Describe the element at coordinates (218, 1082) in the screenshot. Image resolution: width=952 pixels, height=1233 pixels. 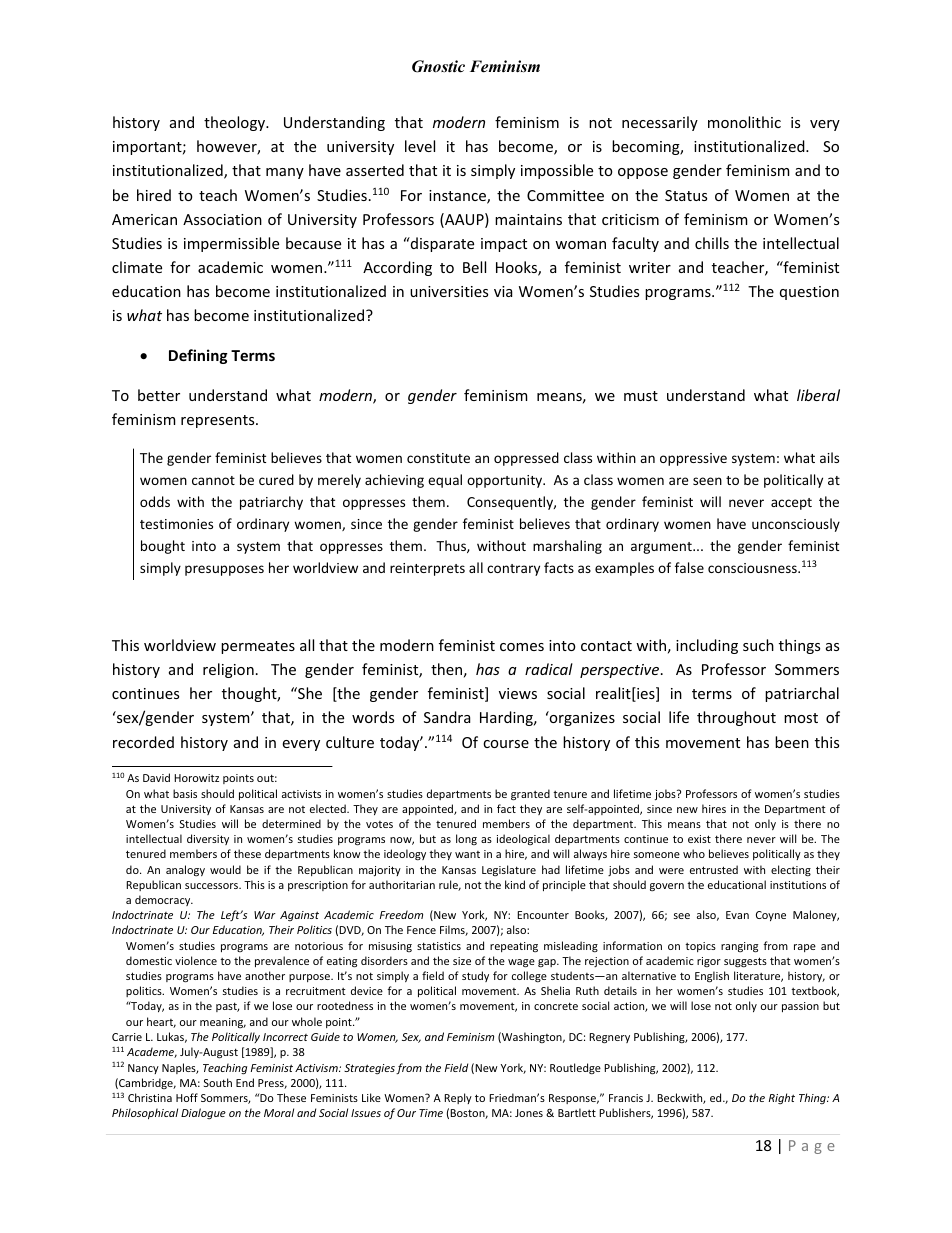
I see `South` at that location.
